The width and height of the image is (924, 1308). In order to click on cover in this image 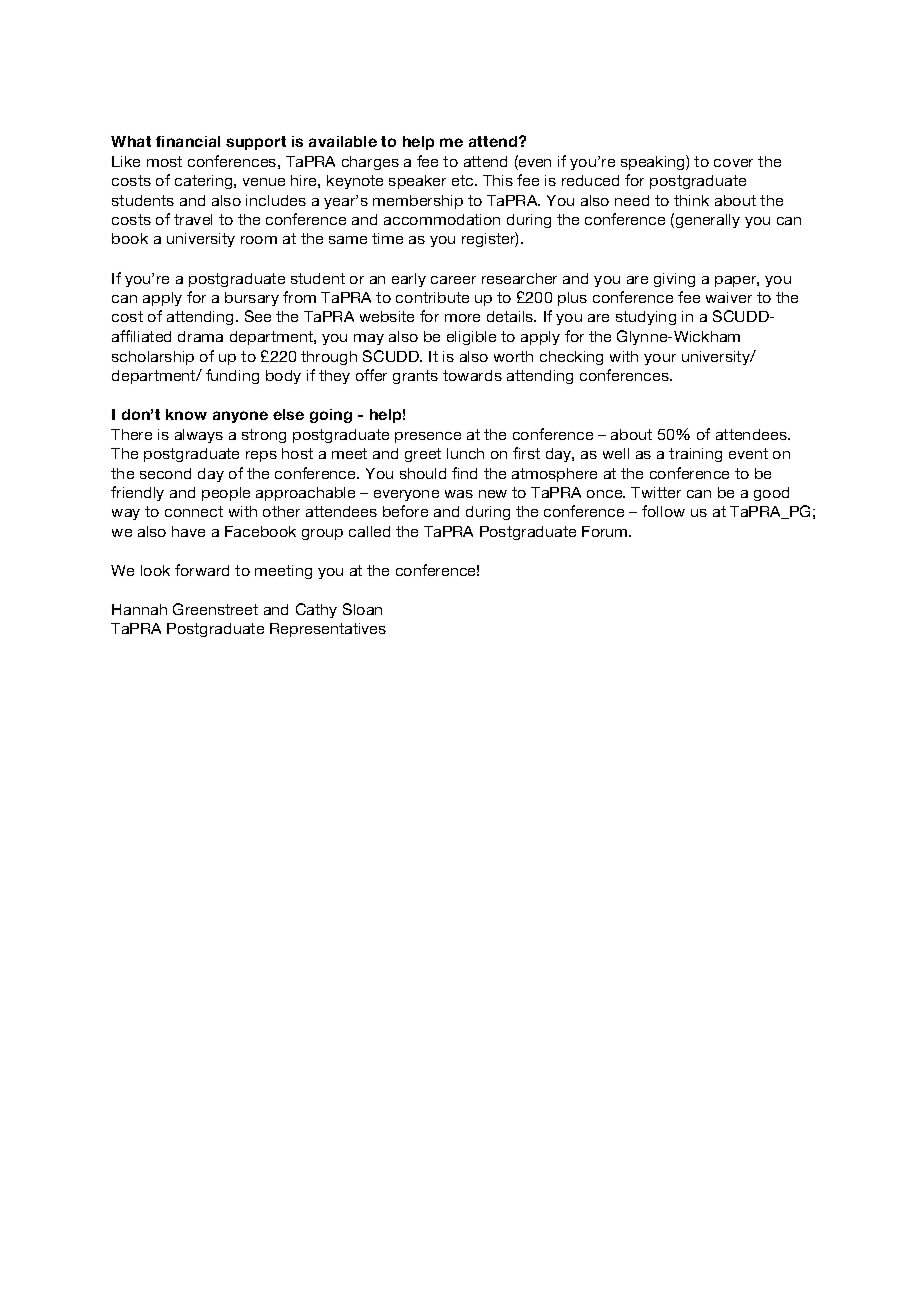, I will do `click(733, 163)`.
